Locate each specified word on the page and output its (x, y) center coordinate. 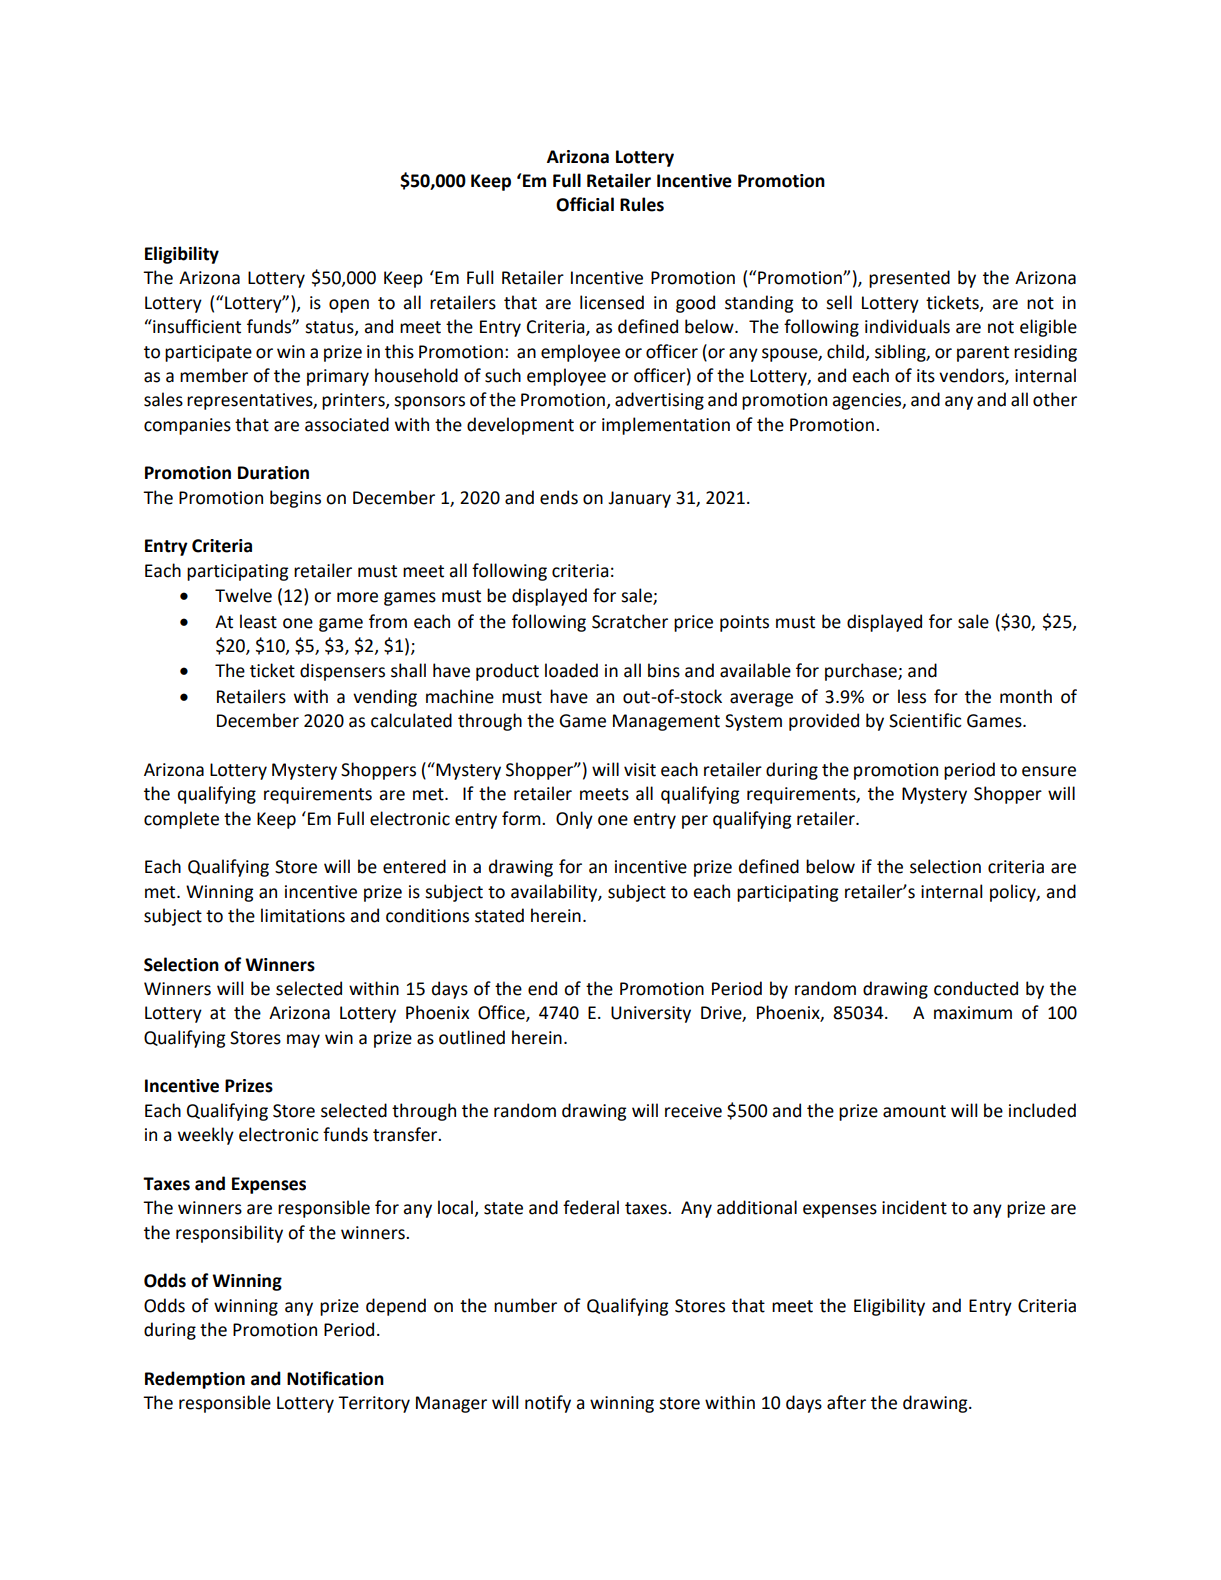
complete (181, 820)
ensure (1049, 771)
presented (909, 279)
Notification (335, 1378)
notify (548, 1404)
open (349, 306)
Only (574, 820)
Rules (642, 204)
